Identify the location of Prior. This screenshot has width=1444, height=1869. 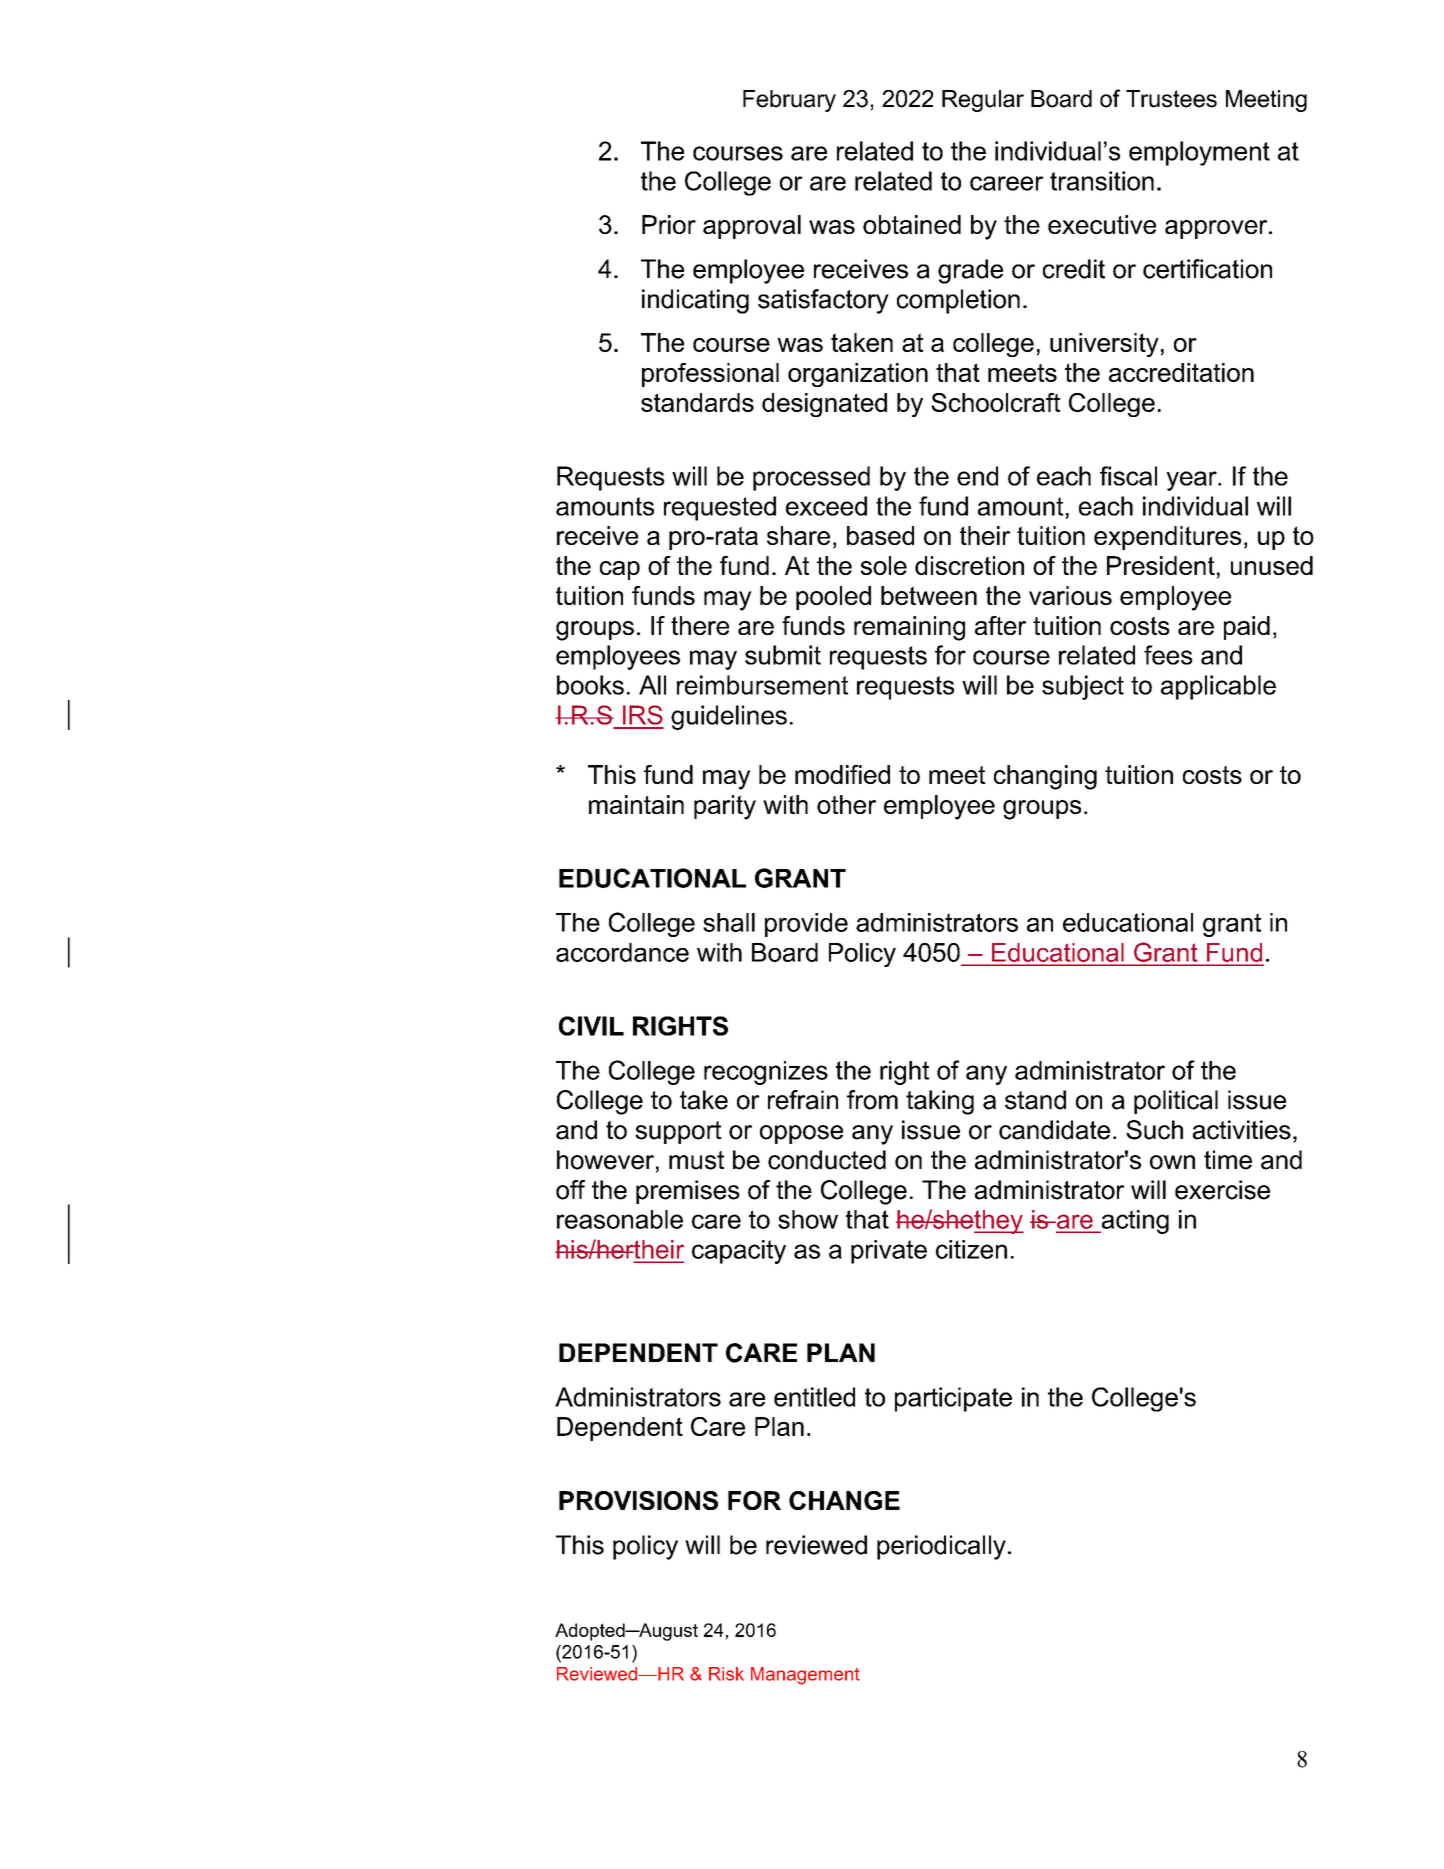
(669, 224).
